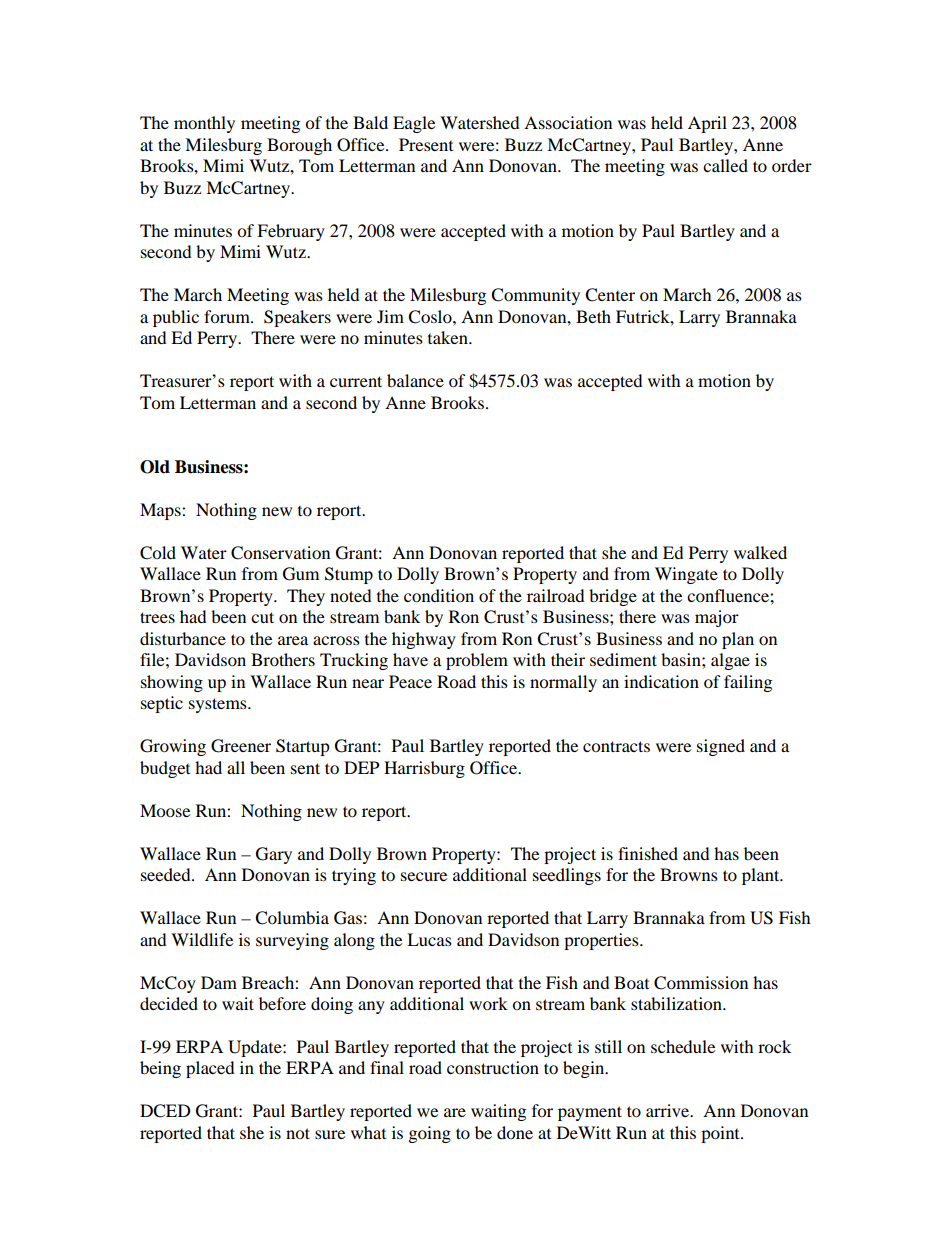 The height and width of the page is (1233, 952). I want to click on Association, so click(568, 122).
